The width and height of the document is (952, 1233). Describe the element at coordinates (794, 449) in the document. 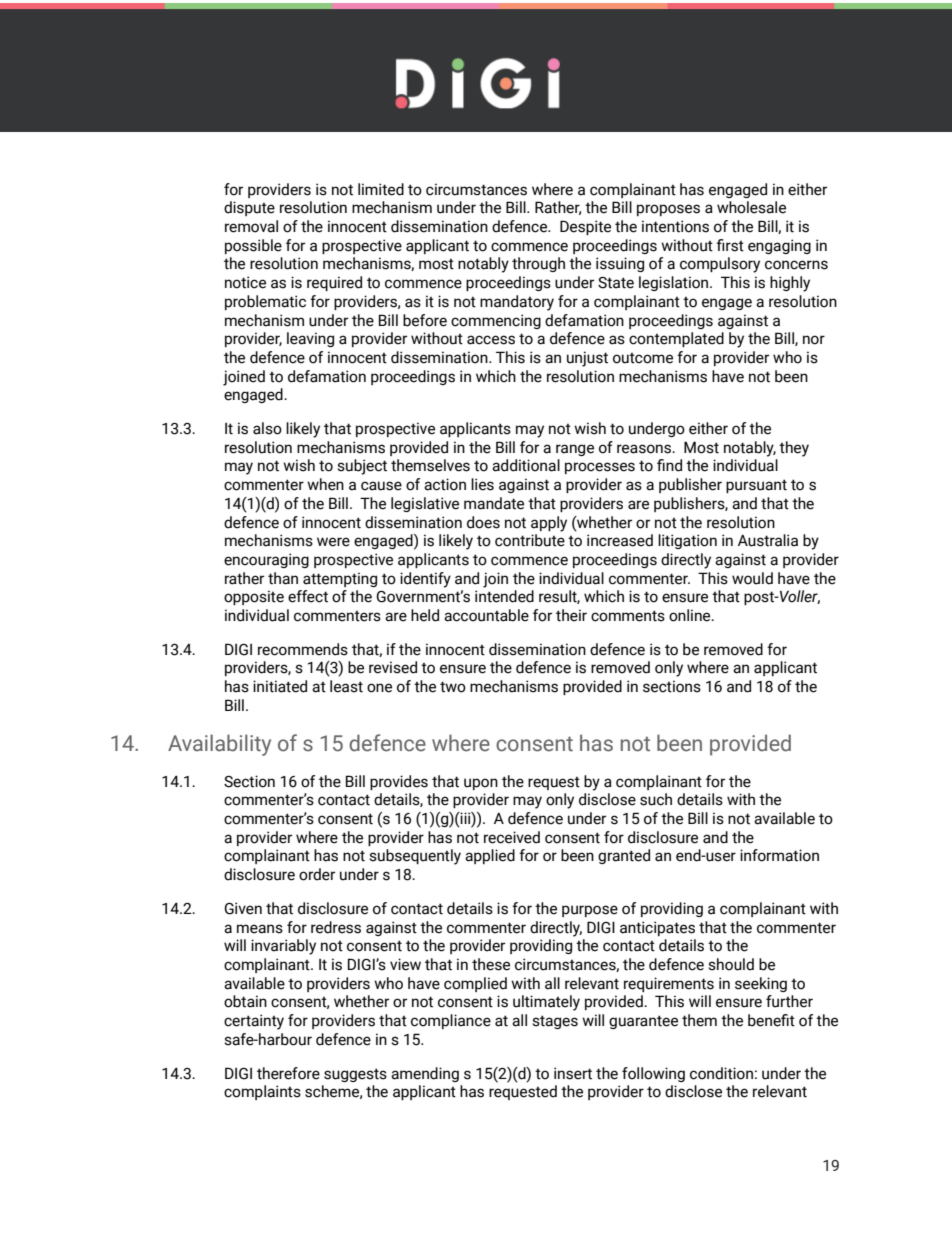

I see `they` at that location.
